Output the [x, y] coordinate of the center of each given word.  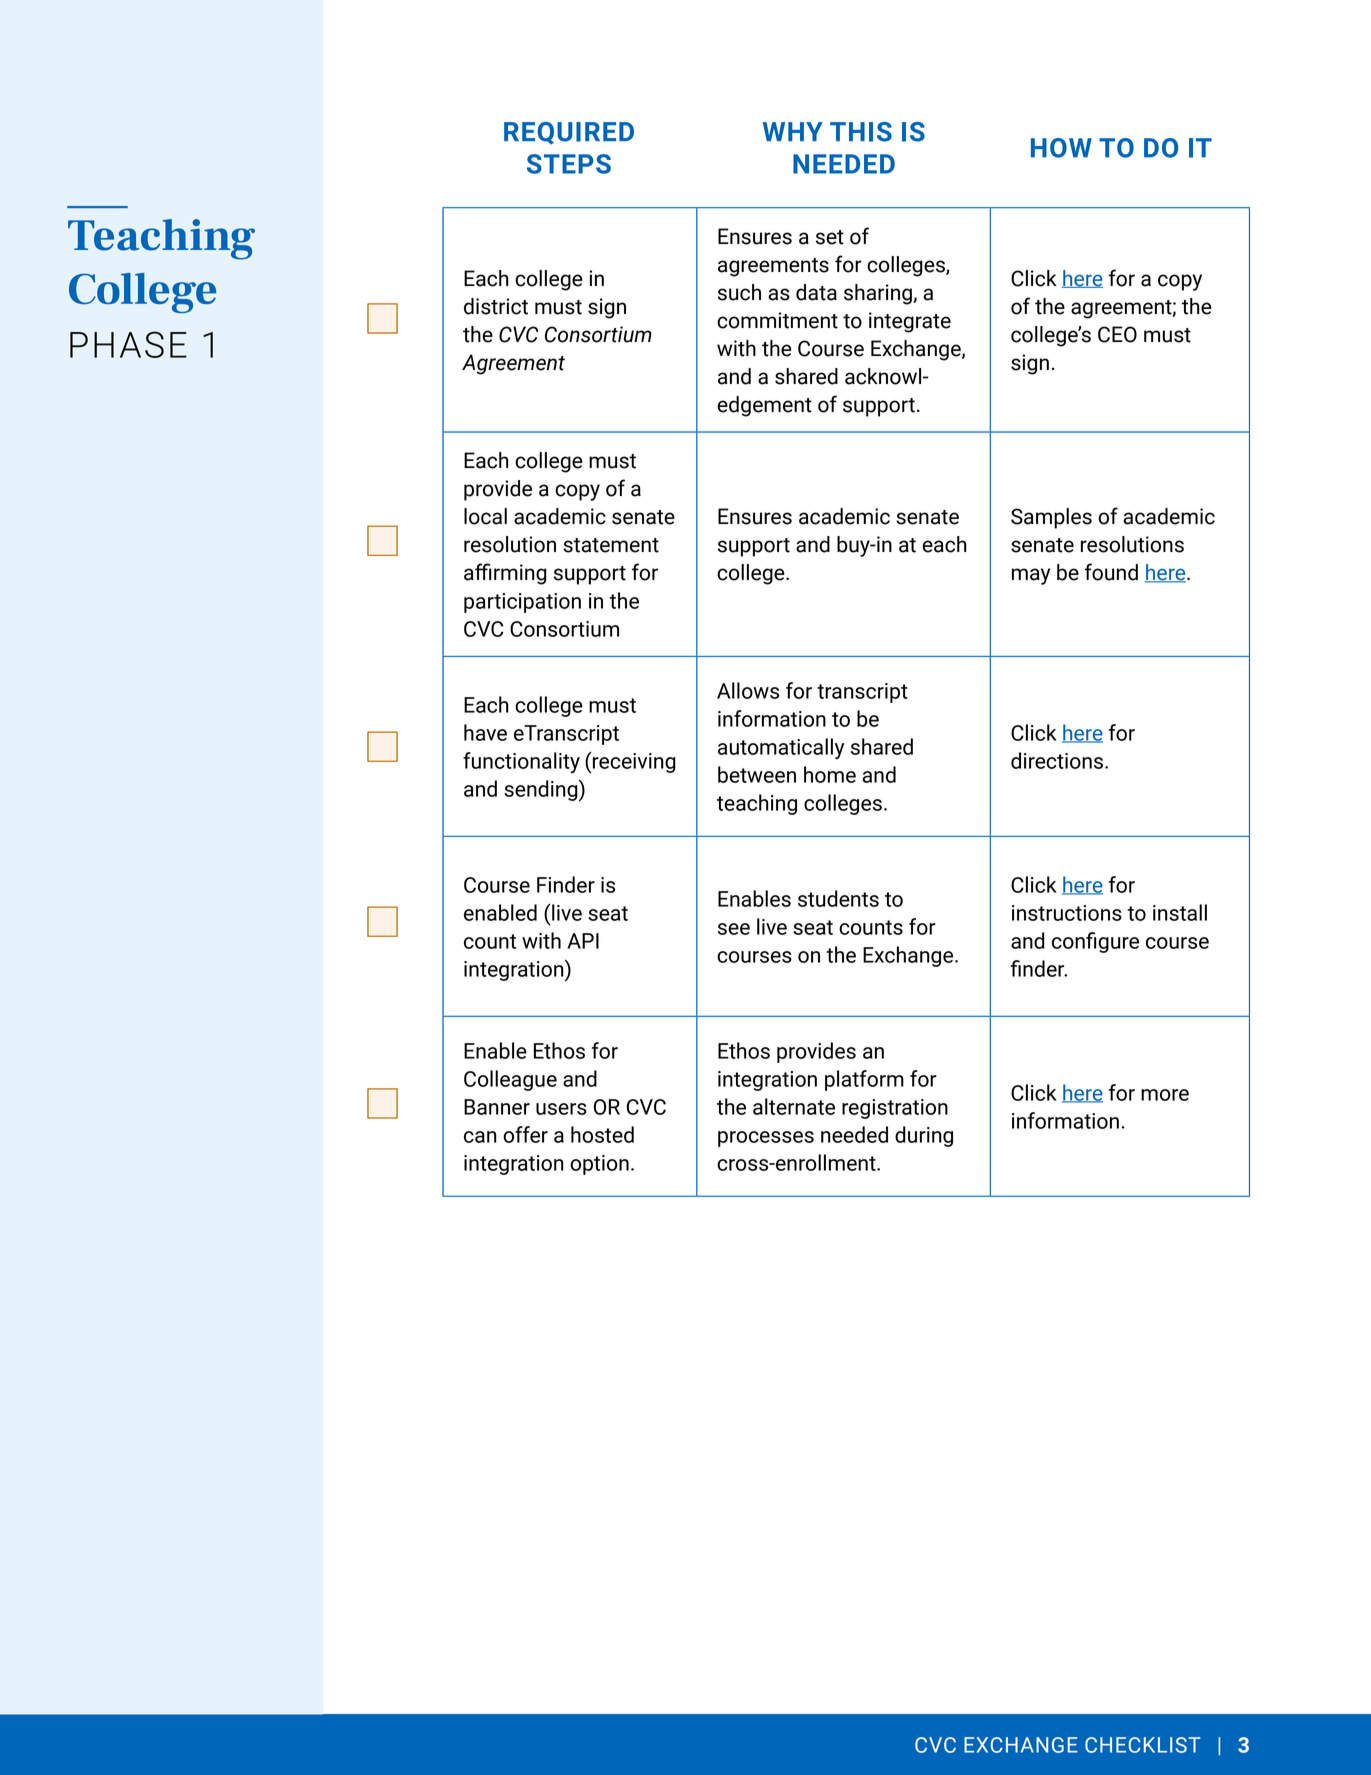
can [480, 1137]
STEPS [569, 164]
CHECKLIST [1143, 1745]
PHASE [128, 344]
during [924, 1136]
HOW [1061, 148]
